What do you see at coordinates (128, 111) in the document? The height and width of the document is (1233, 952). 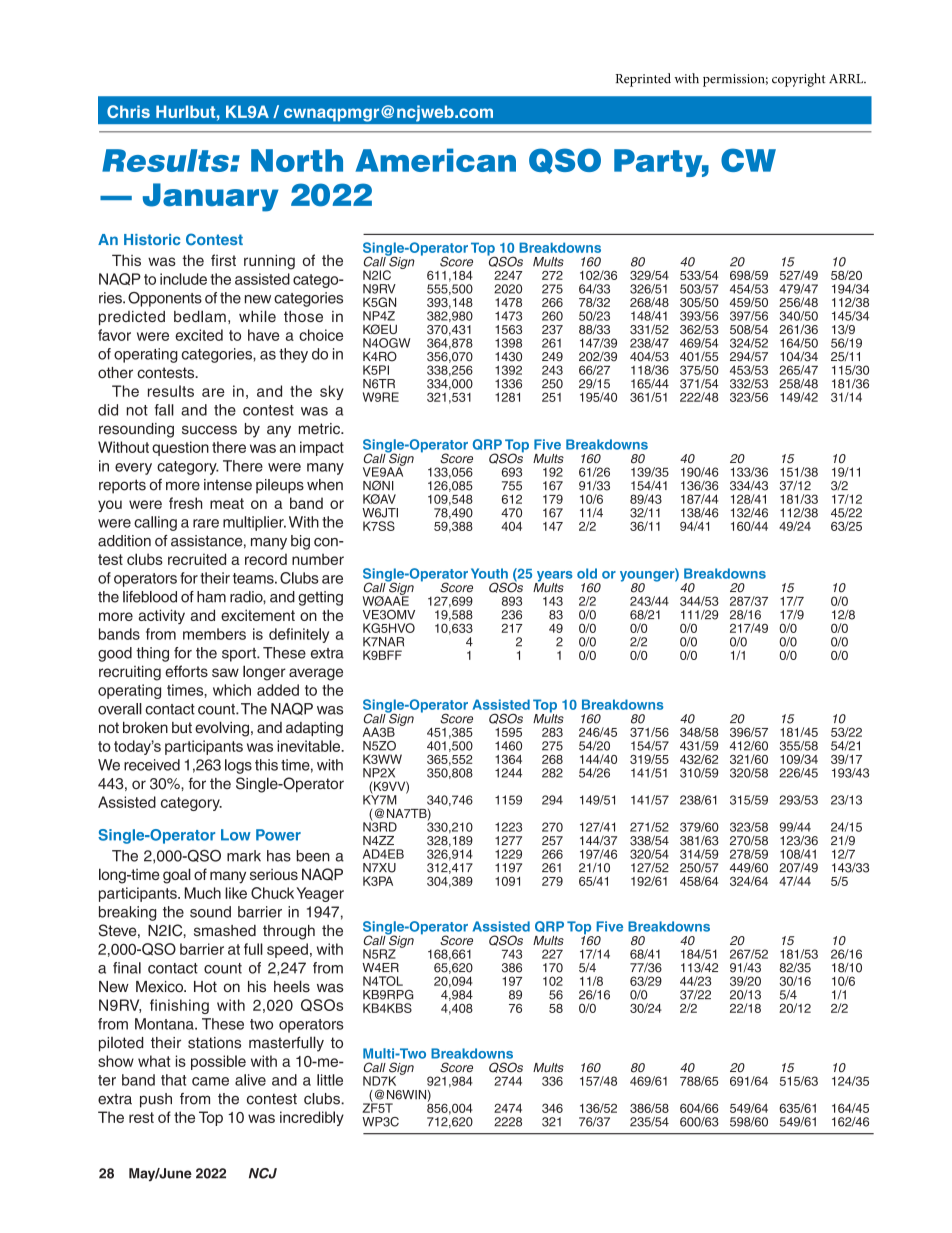 I see `Chris` at bounding box center [128, 111].
